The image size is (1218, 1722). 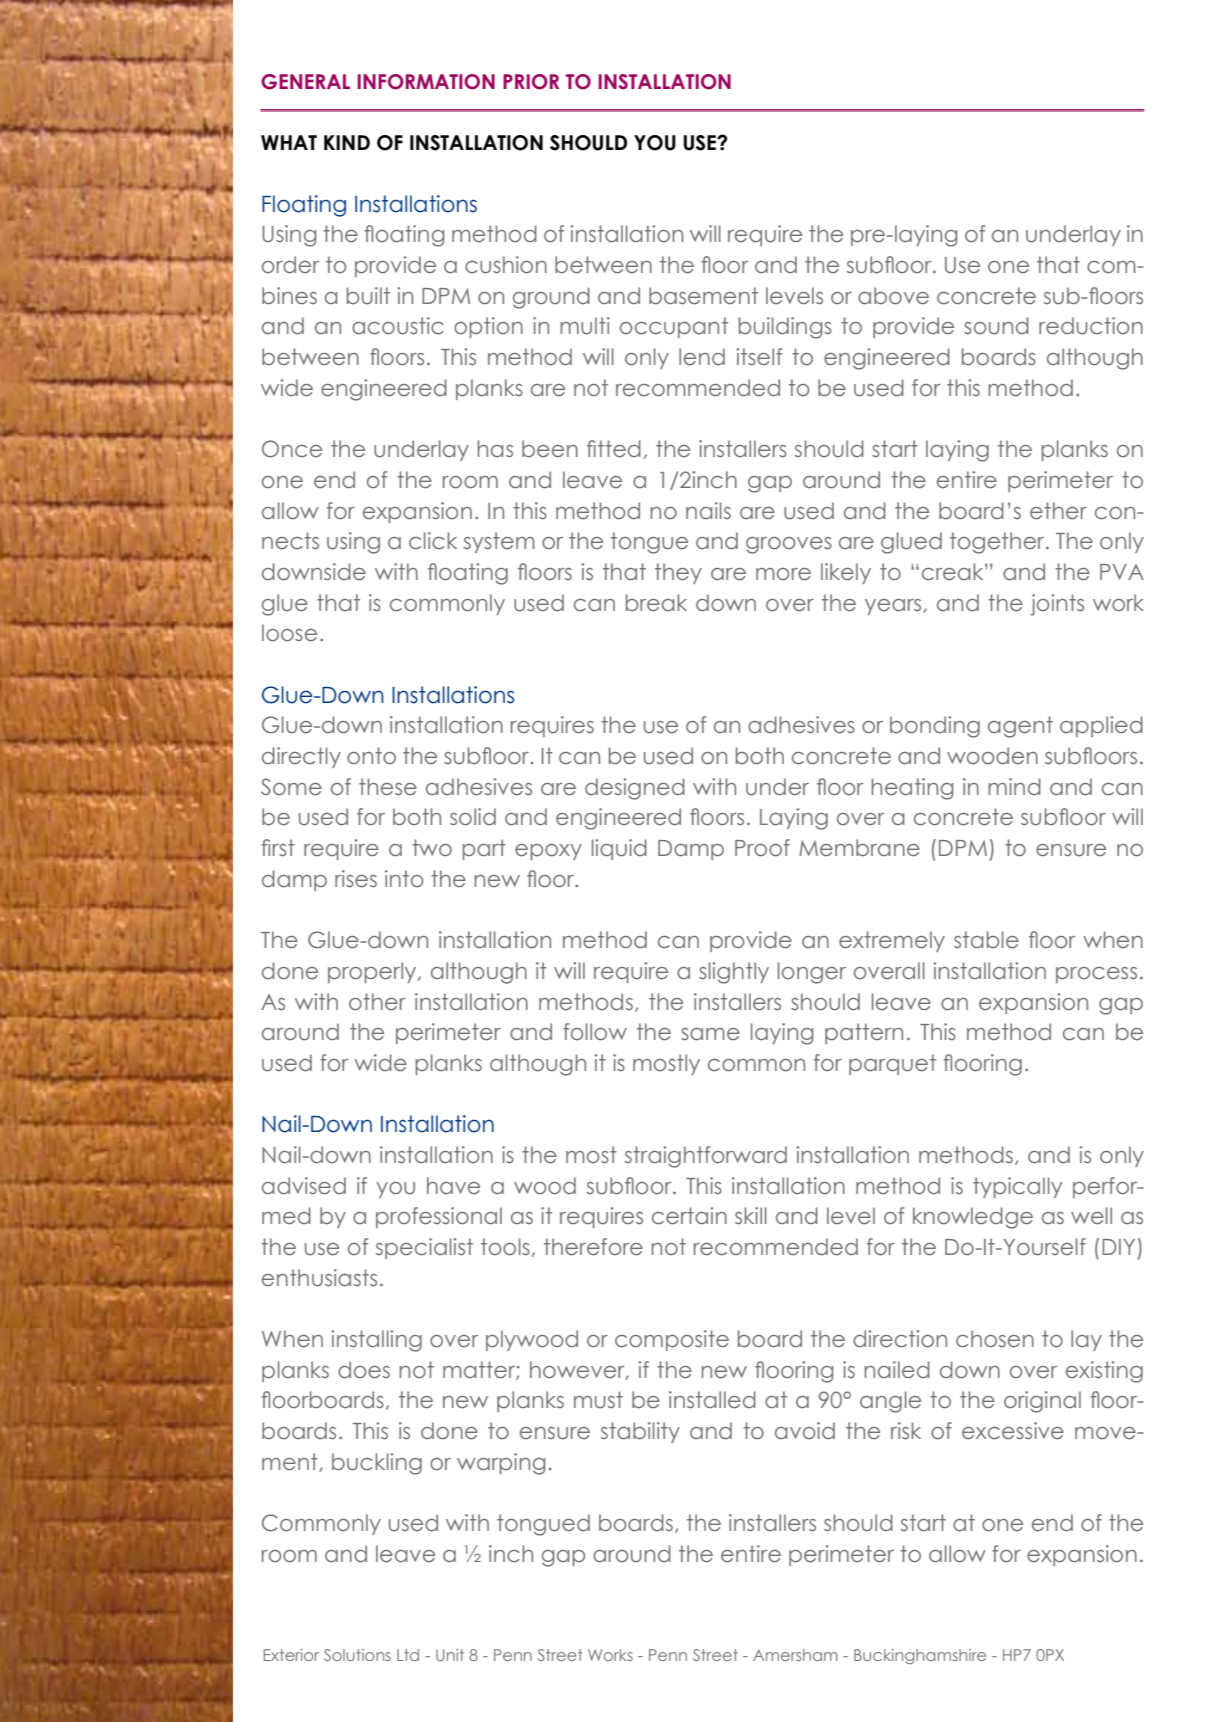 What do you see at coordinates (689, 1216) in the image?
I see `certain` at bounding box center [689, 1216].
